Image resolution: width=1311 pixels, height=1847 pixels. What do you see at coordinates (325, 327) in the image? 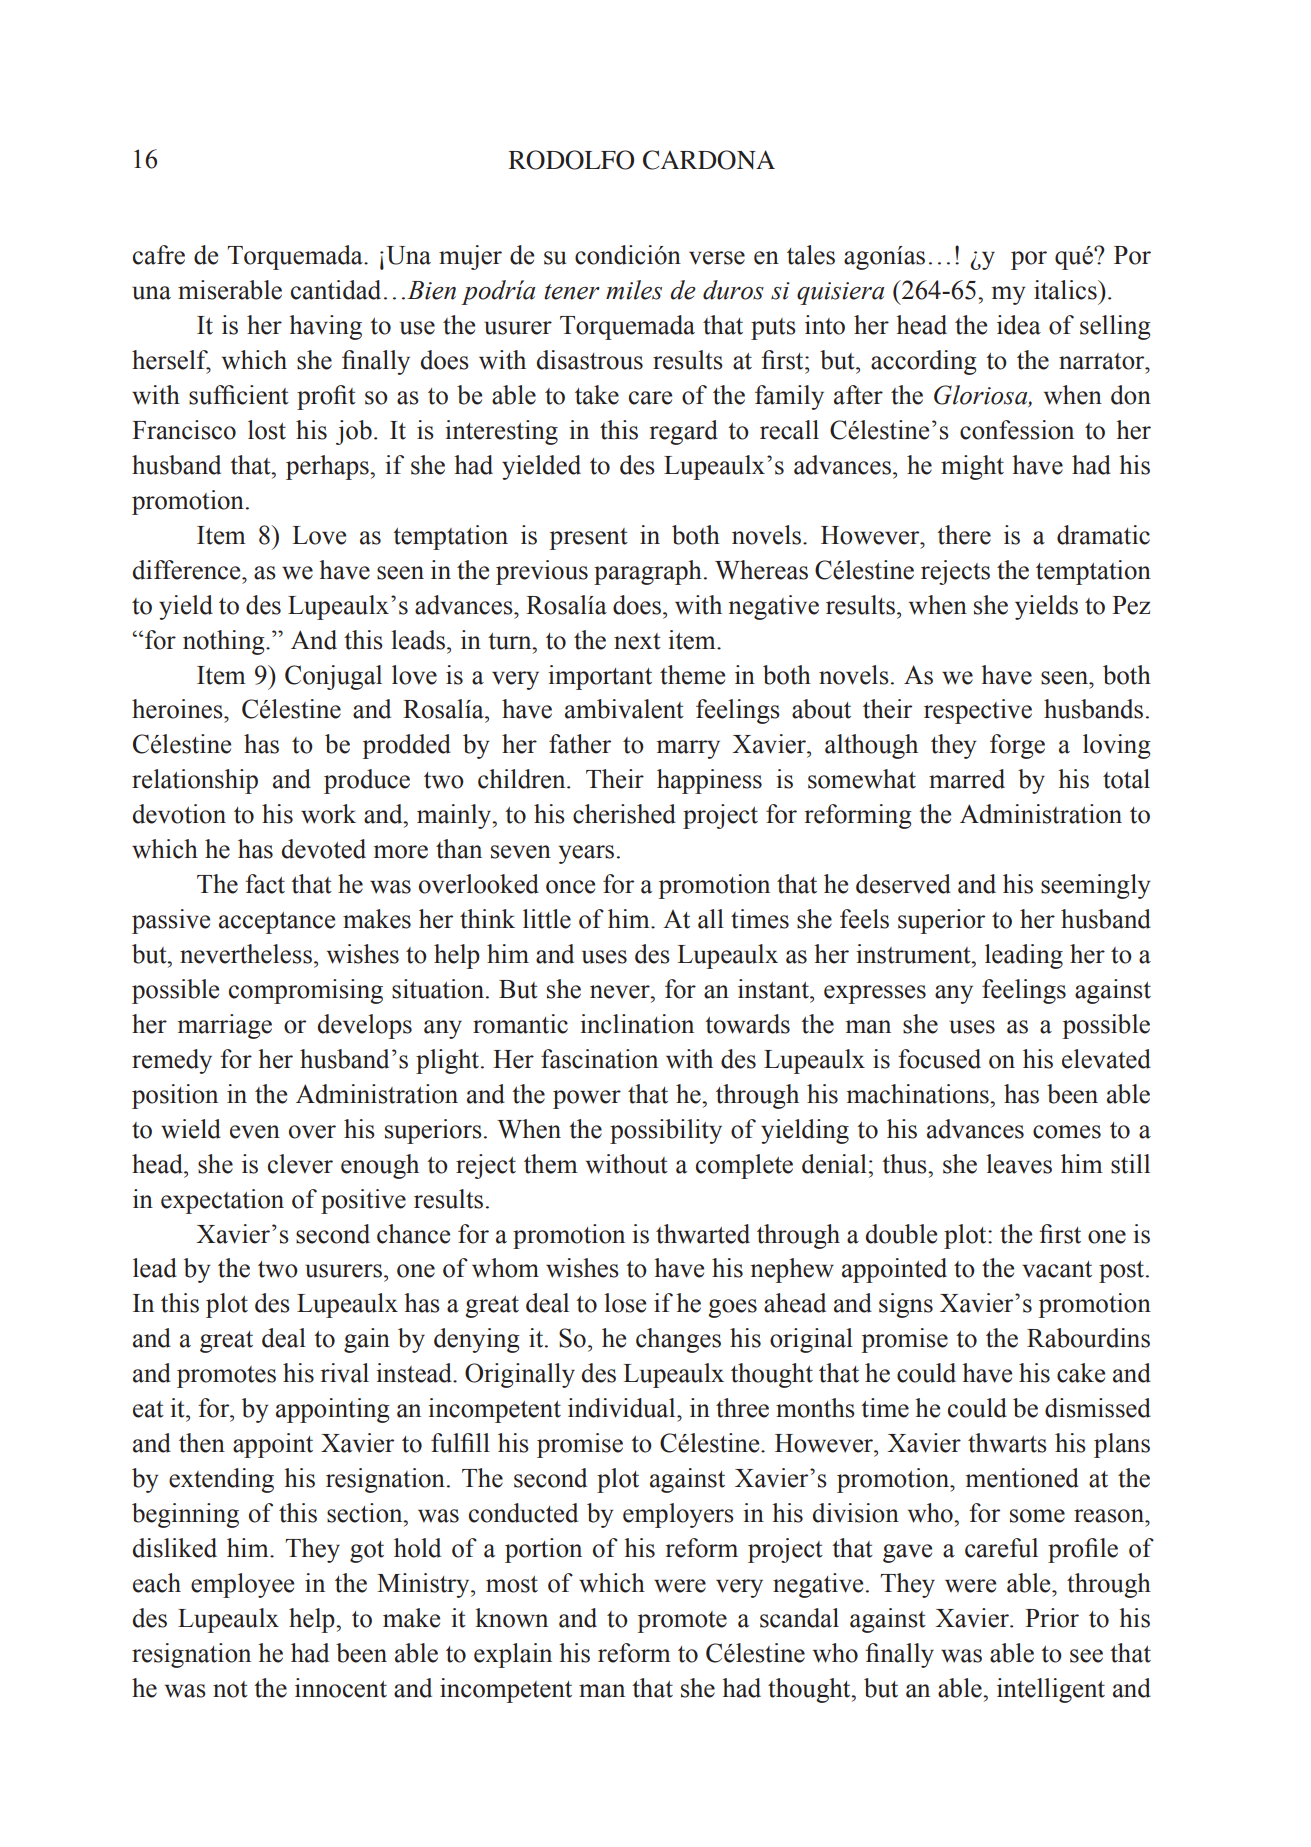
I see `having` at bounding box center [325, 327].
